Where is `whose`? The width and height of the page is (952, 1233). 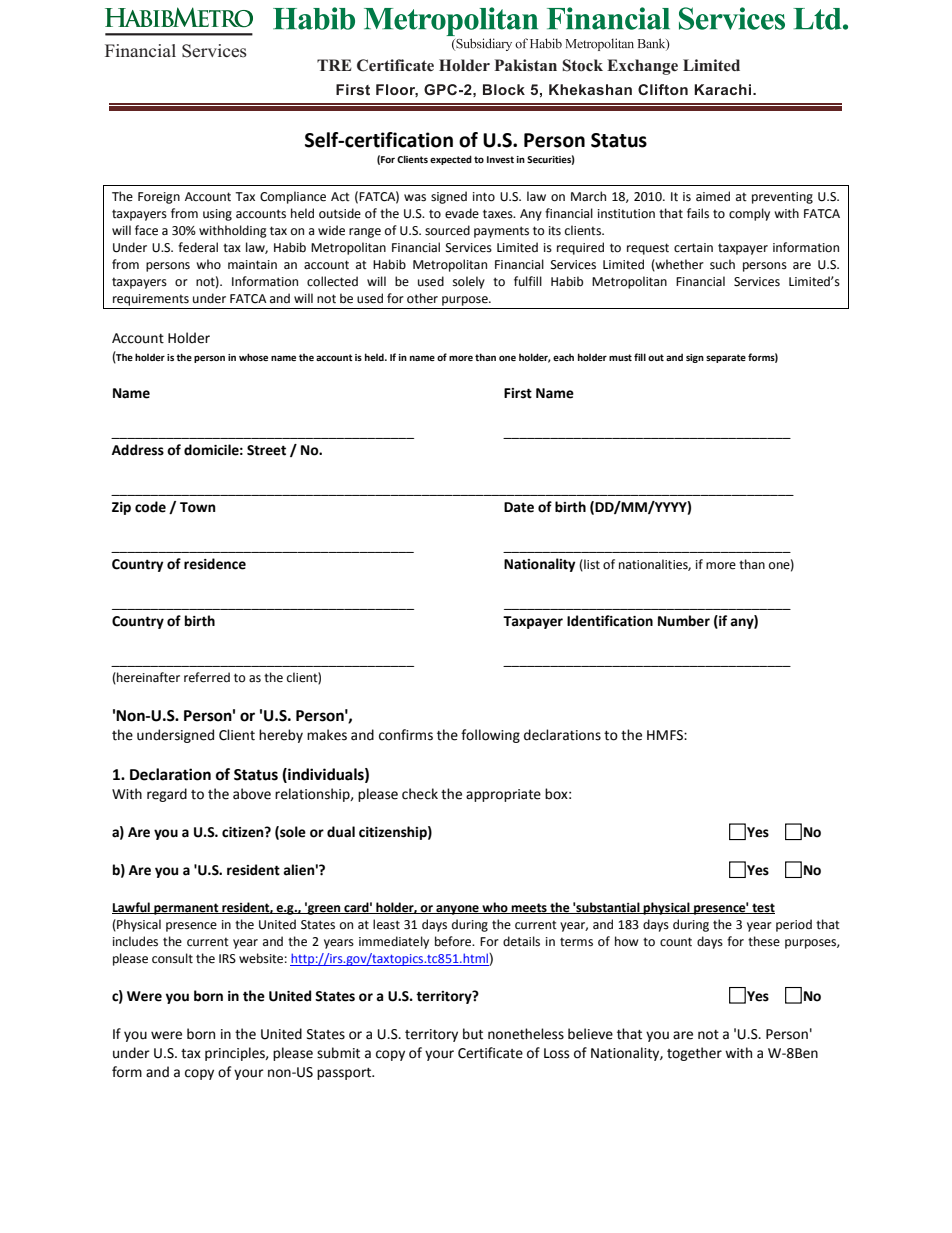 whose is located at coordinates (253, 357).
